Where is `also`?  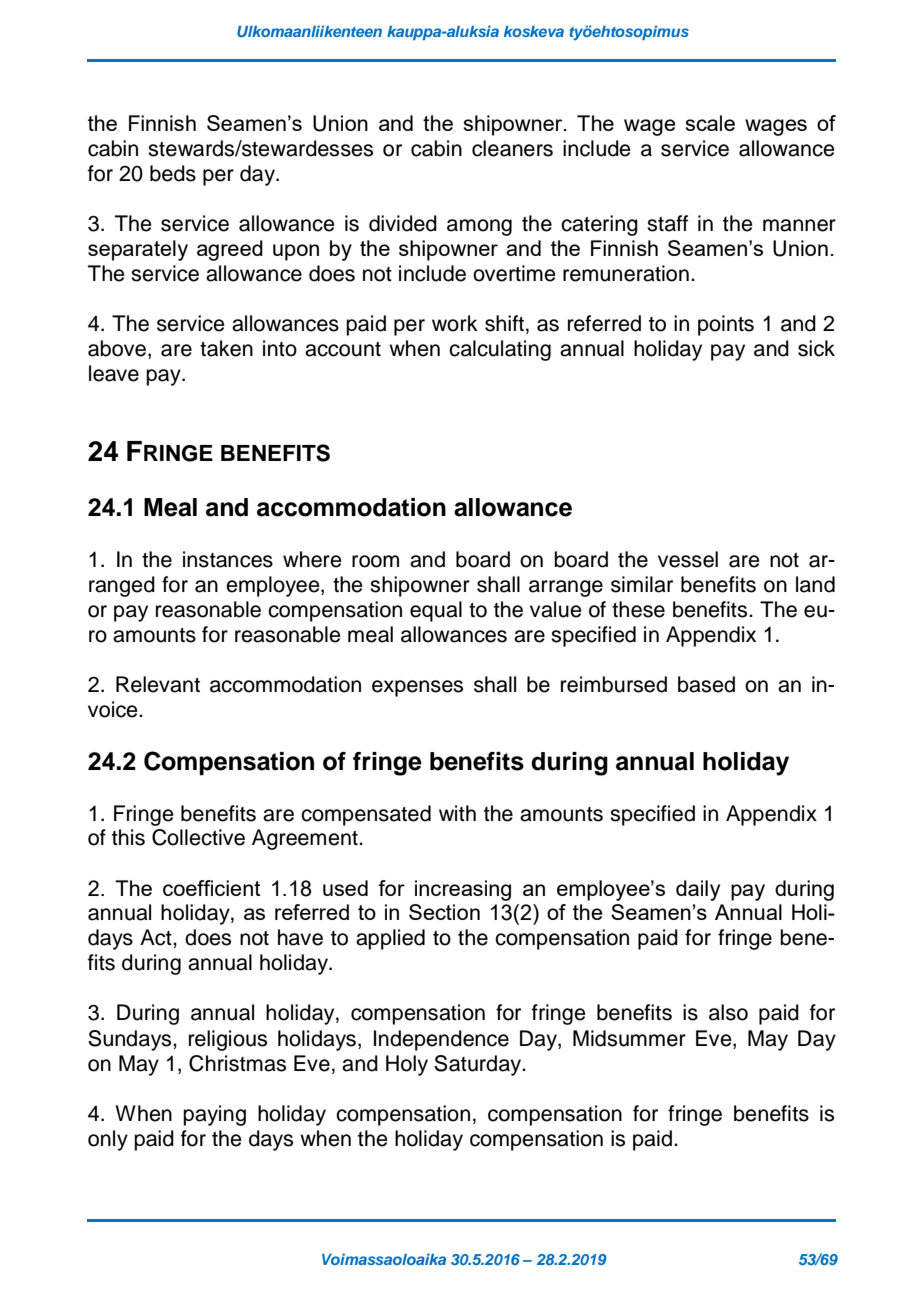
also is located at coordinates (728, 1012).
